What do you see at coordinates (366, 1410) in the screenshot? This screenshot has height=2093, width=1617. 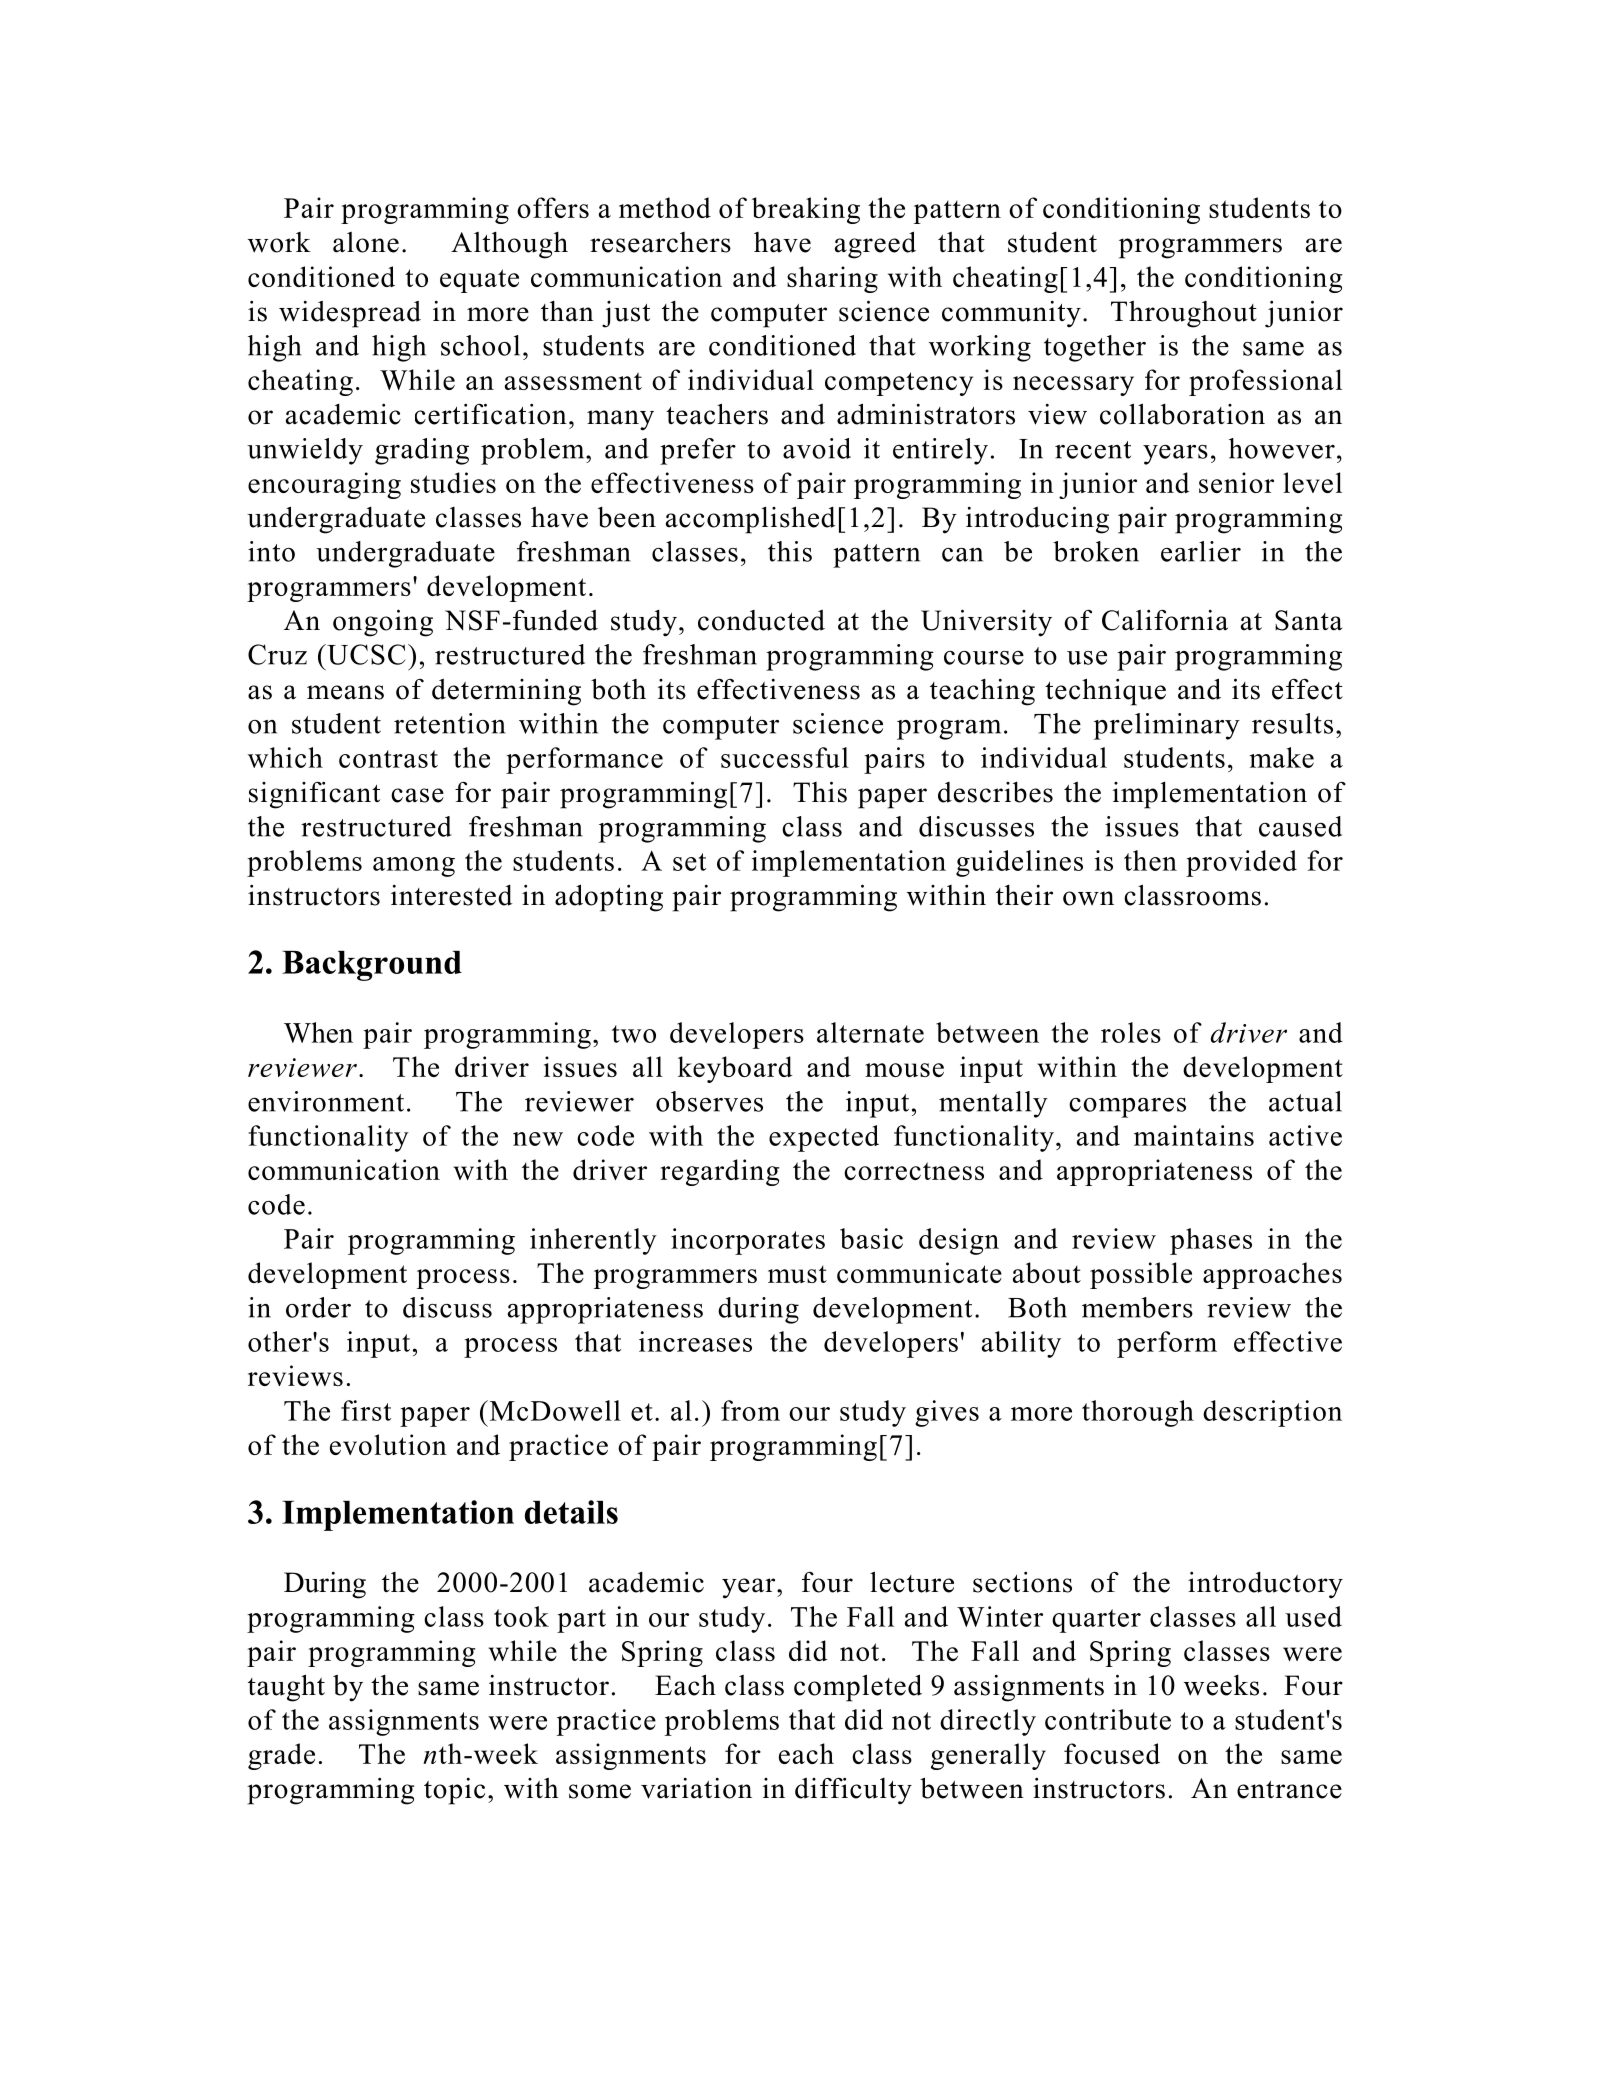 I see `first` at bounding box center [366, 1410].
